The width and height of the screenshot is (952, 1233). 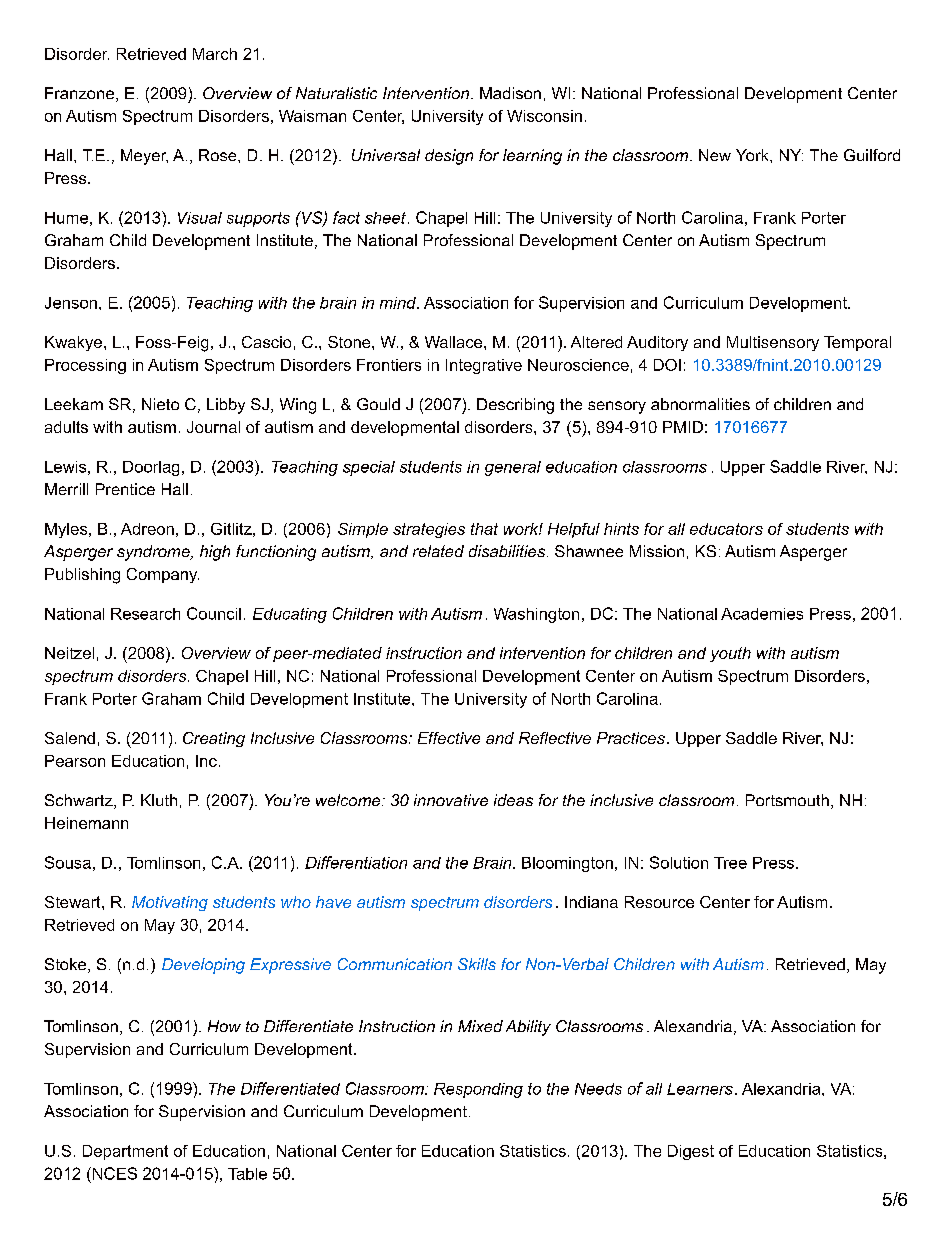 What do you see at coordinates (125, 1152) in the screenshot?
I see `Department` at bounding box center [125, 1152].
